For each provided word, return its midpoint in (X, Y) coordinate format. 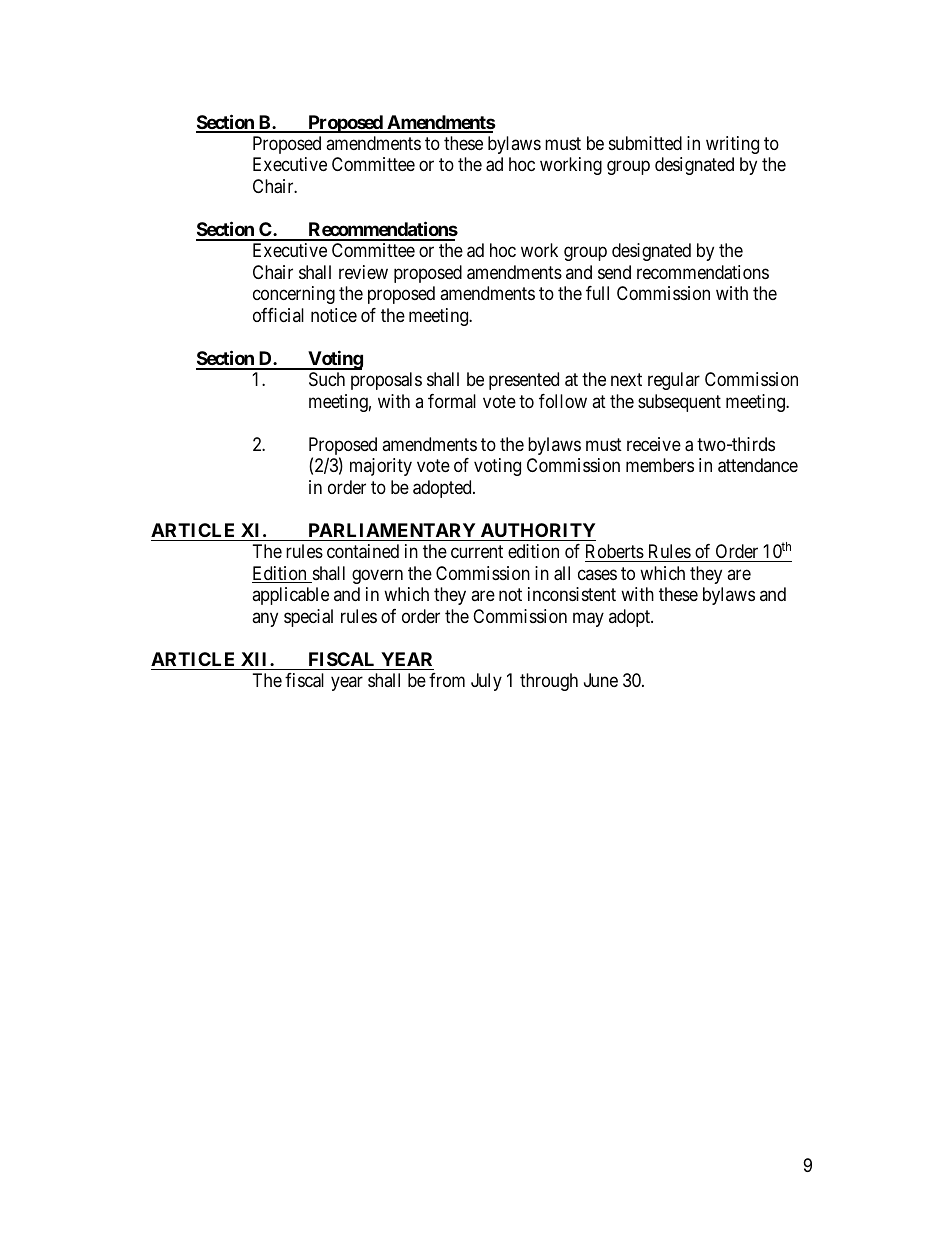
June (601, 680)
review (363, 272)
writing (732, 145)
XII (256, 659)
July (486, 682)
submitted (645, 143)
